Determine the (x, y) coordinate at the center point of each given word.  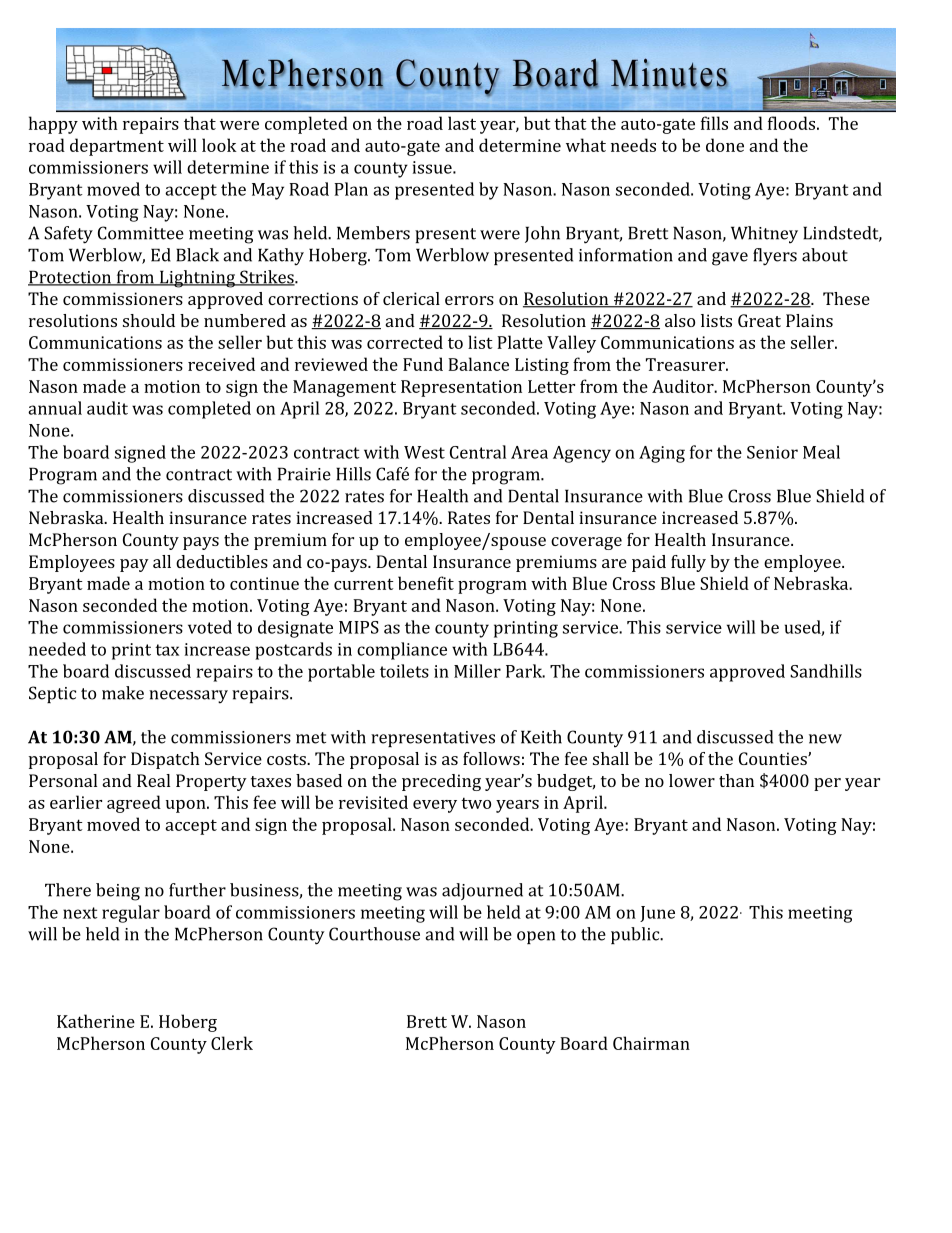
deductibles (222, 561)
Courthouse (374, 934)
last (462, 123)
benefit (426, 583)
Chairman (651, 1043)
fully (688, 563)
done (725, 145)
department (117, 147)
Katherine (96, 1021)
